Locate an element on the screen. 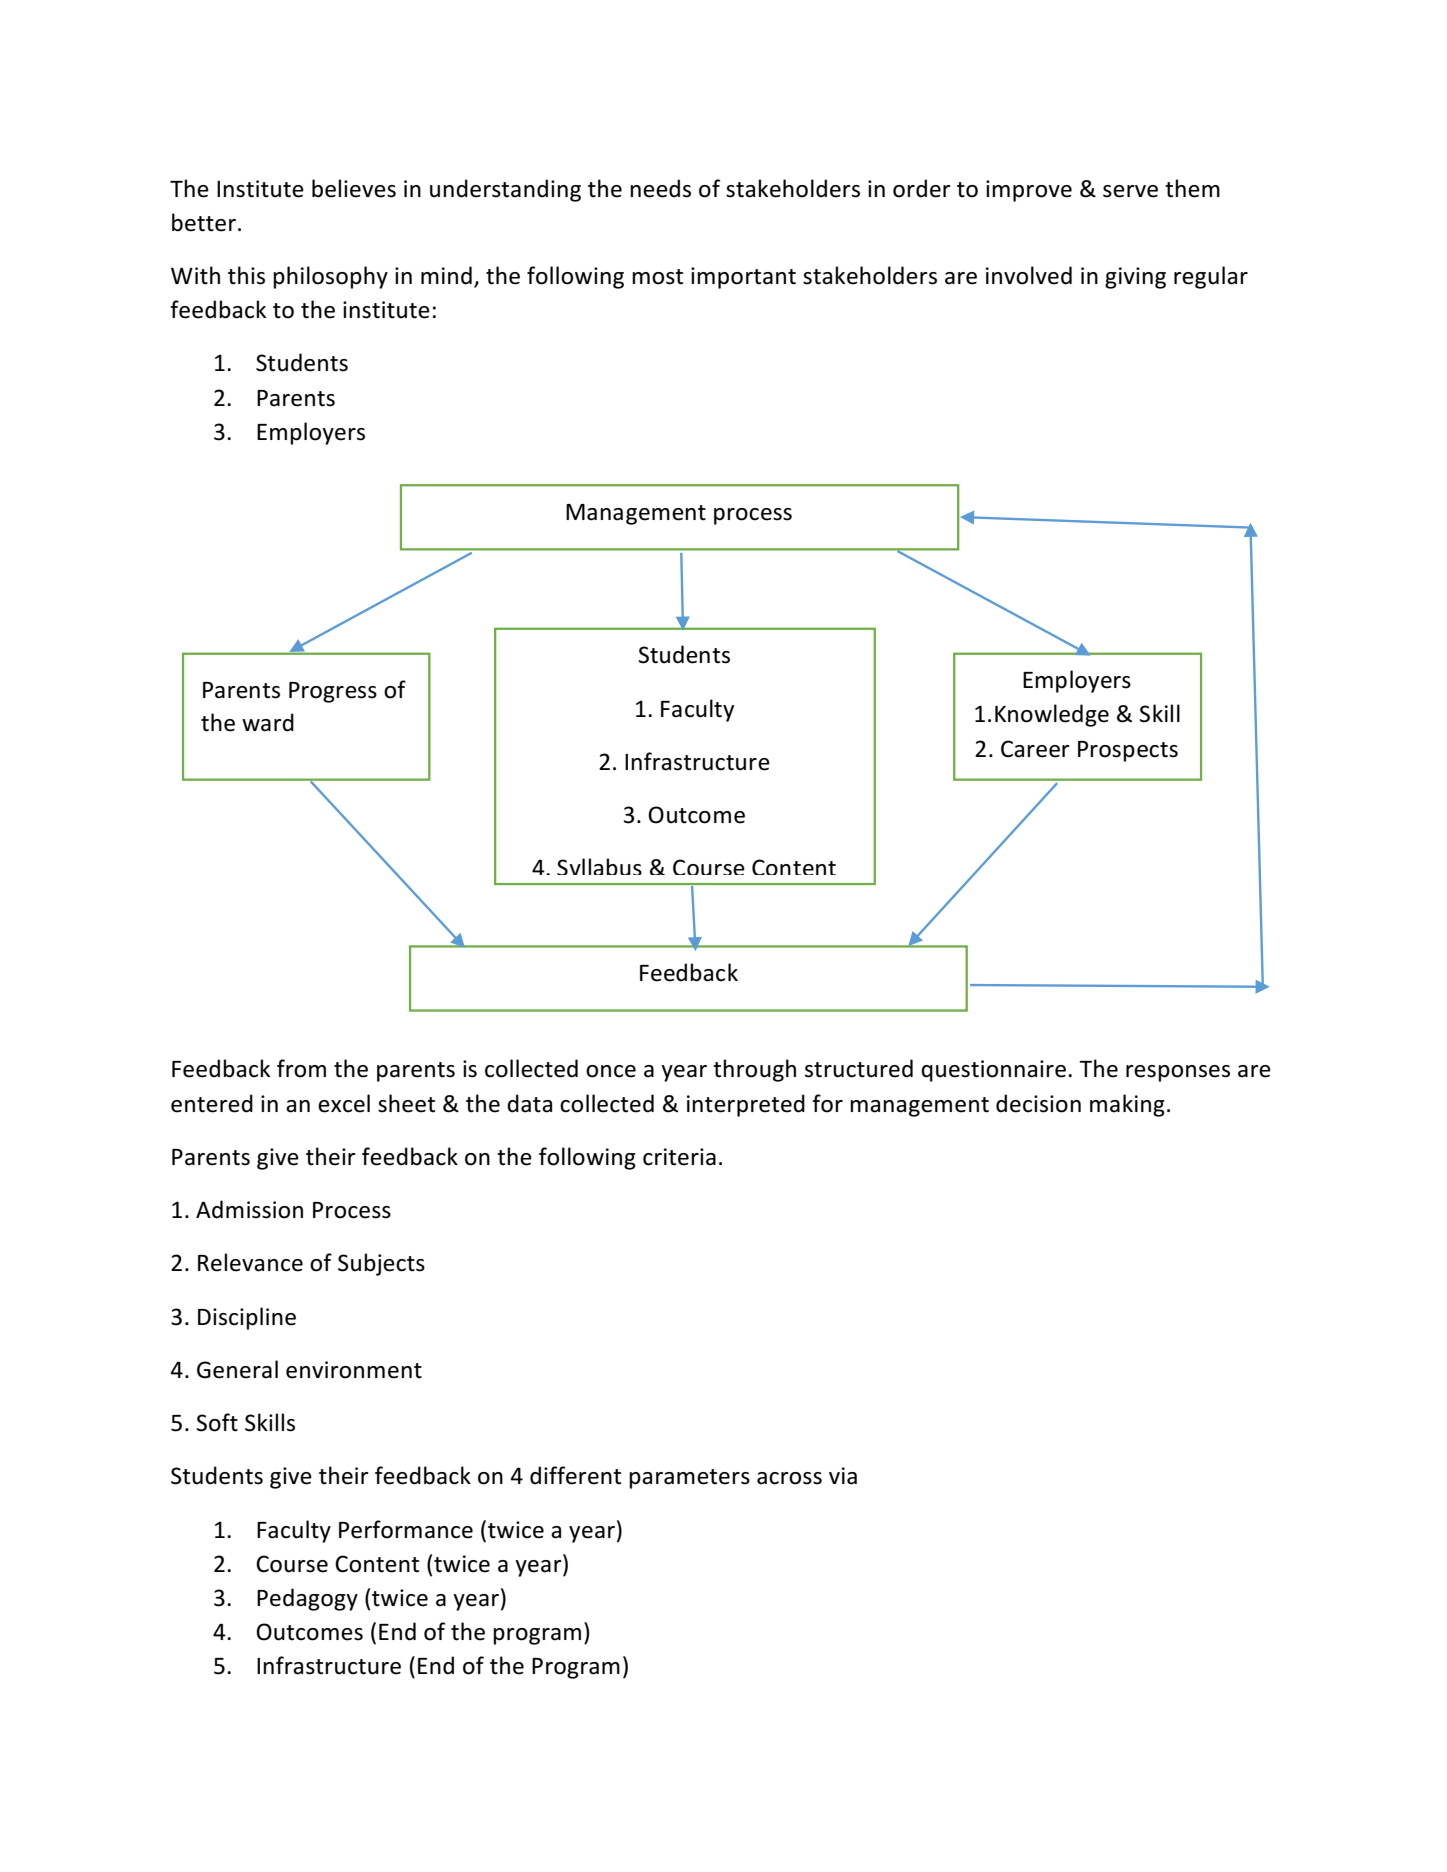 The width and height of the screenshot is (1447, 1872). Pedagogy is located at coordinates (307, 1599).
